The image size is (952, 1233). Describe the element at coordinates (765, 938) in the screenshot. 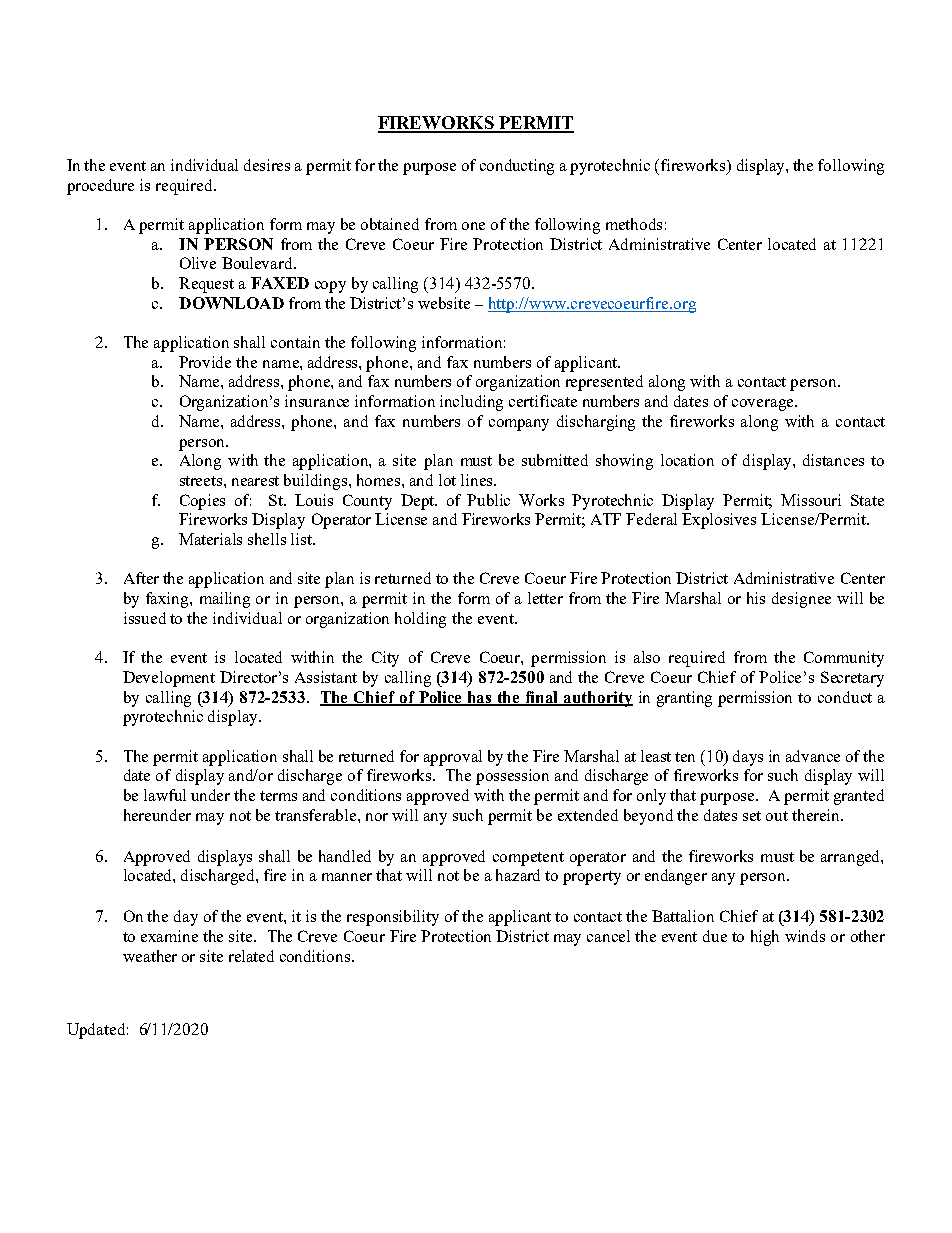

I see `high` at that location.
